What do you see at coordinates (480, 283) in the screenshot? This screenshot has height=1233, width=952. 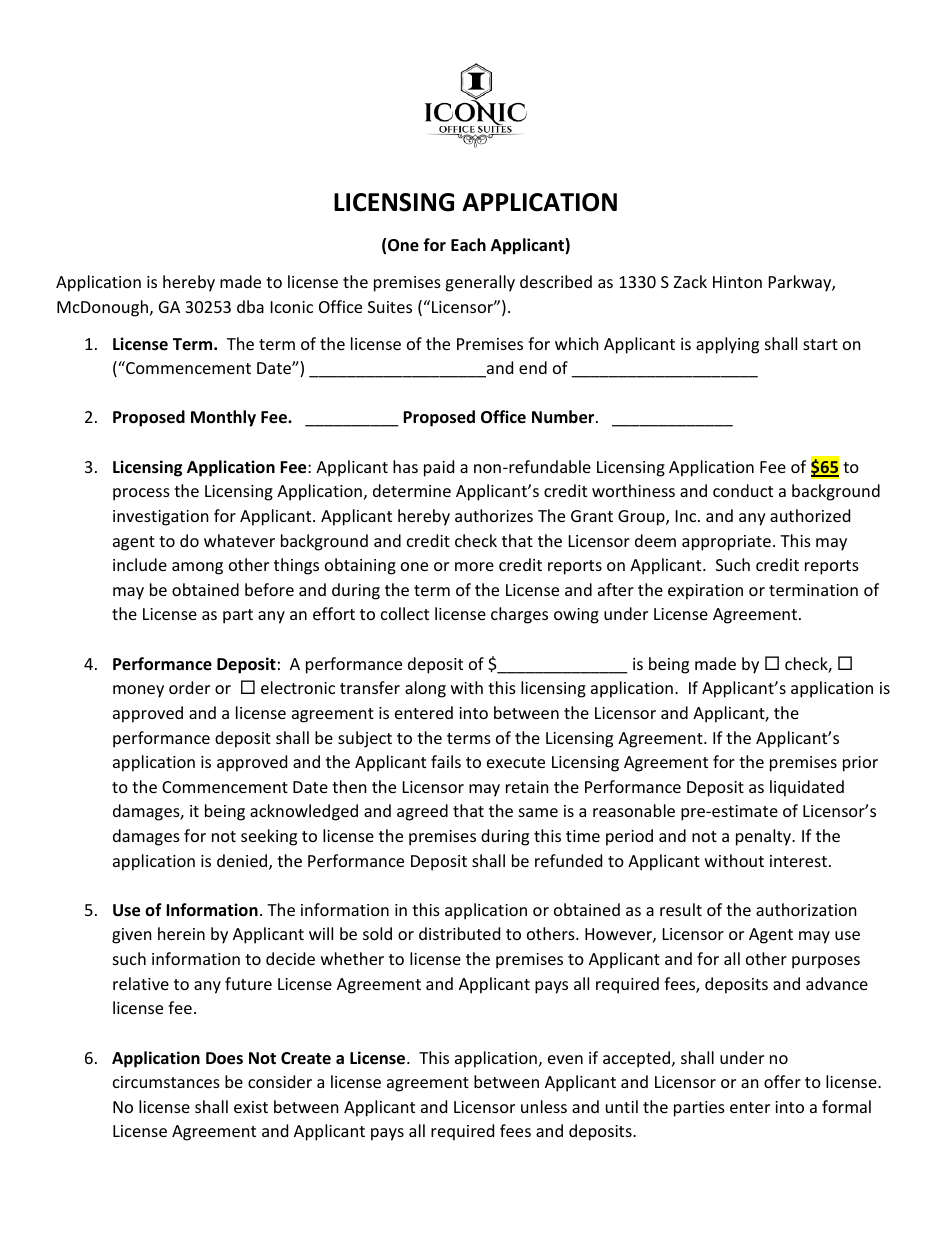 I see `generally` at bounding box center [480, 283].
